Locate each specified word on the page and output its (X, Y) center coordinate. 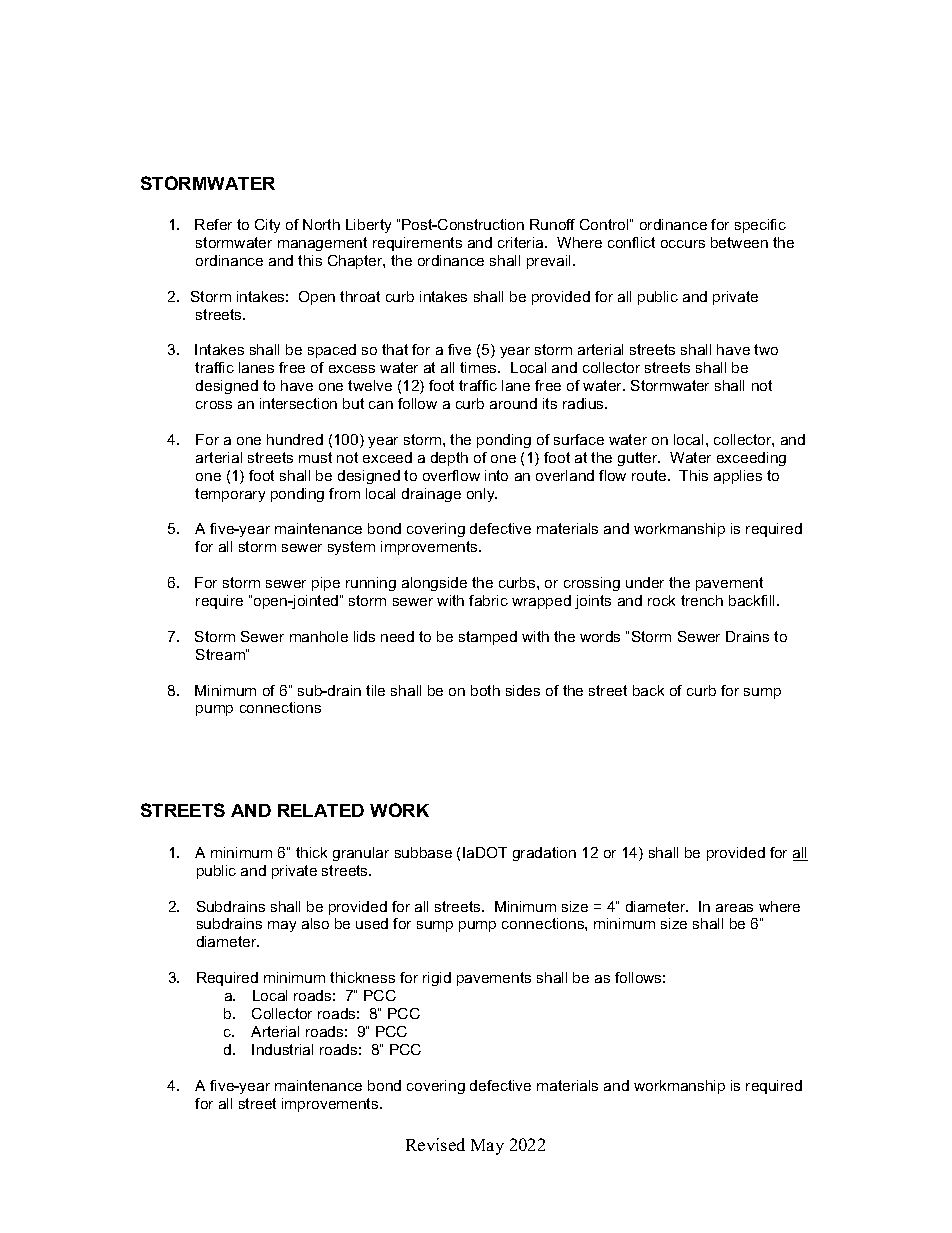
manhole (319, 636)
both (485, 690)
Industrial (282, 1049)
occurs (683, 244)
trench (702, 600)
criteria (522, 242)
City (267, 226)
